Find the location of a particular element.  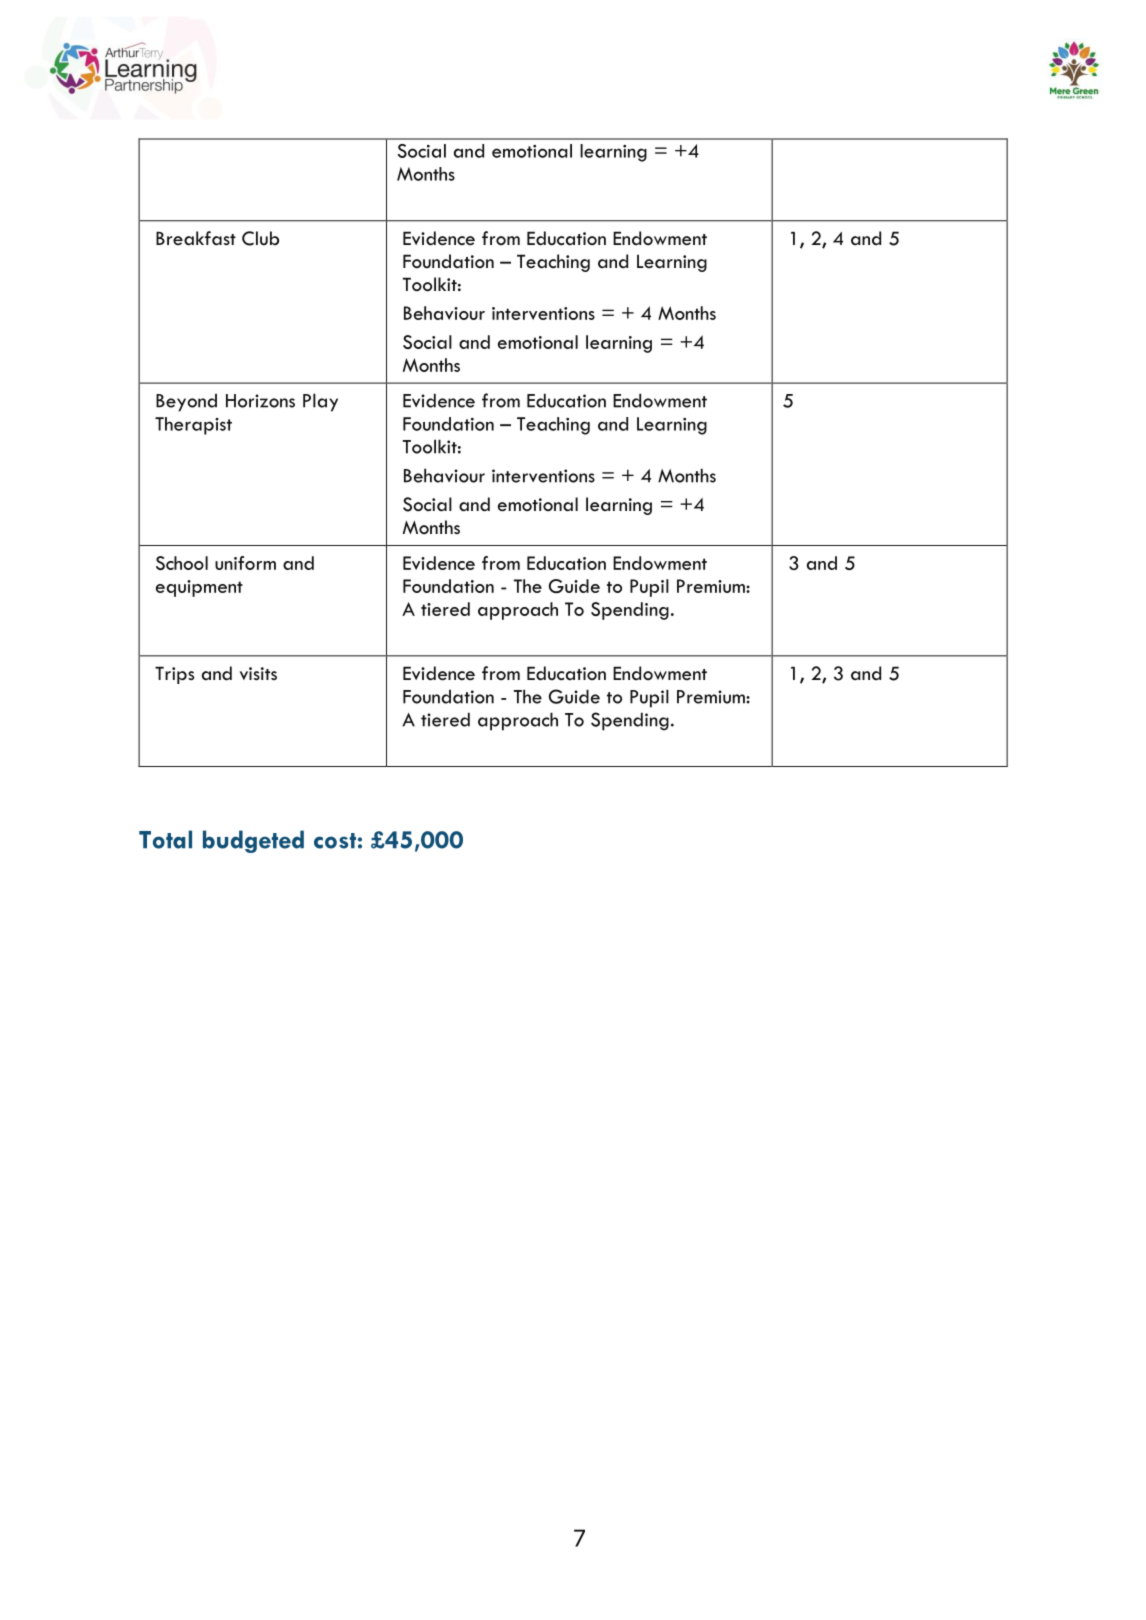

Total is located at coordinates (165, 839).
